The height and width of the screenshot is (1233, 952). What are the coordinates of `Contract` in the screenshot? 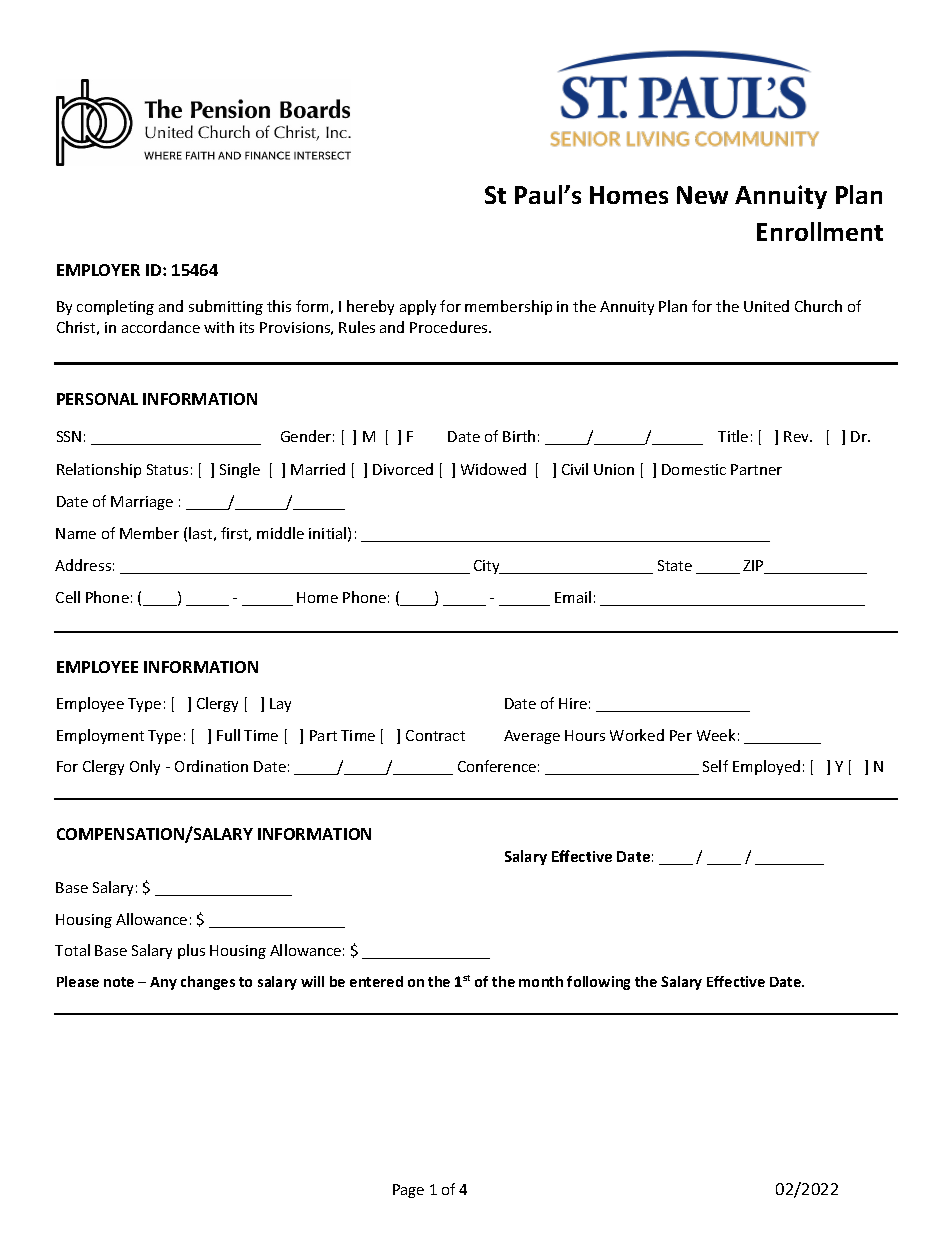 It's located at (435, 735).
